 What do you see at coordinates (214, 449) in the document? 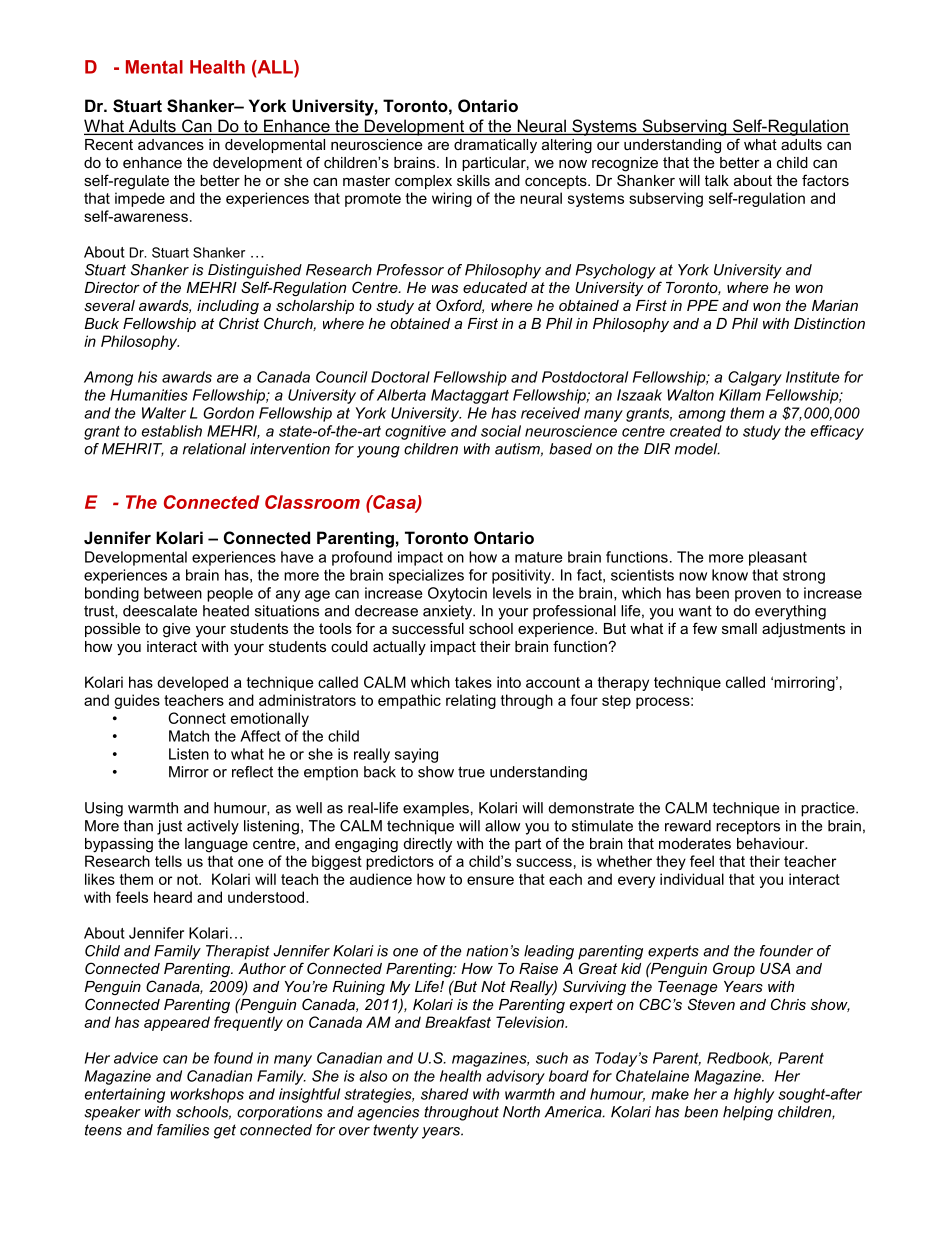
I see `relational` at bounding box center [214, 449].
